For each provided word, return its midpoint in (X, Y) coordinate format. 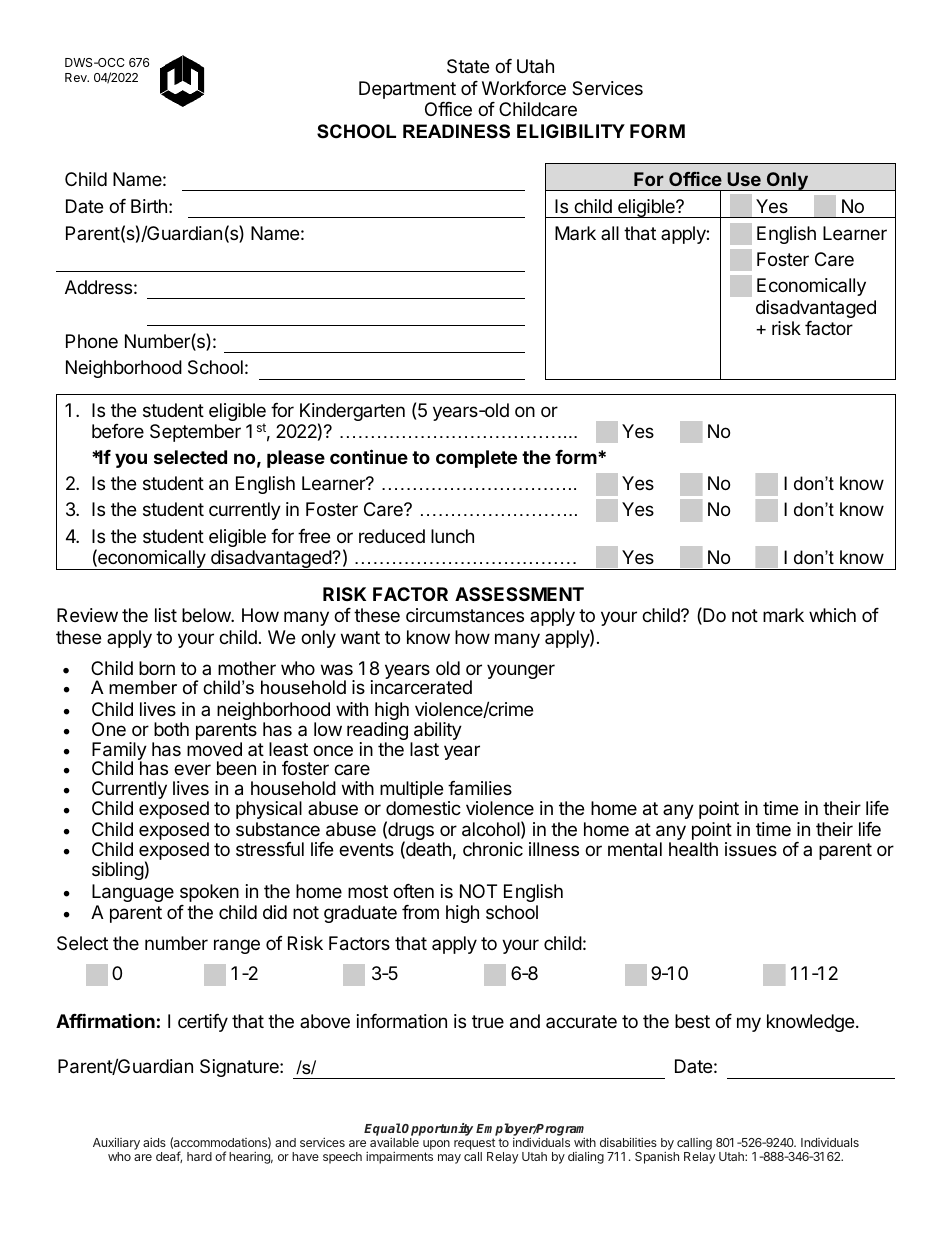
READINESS (456, 131)
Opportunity (437, 1129)
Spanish (657, 1158)
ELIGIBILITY (571, 131)
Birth (149, 206)
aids (154, 1142)
